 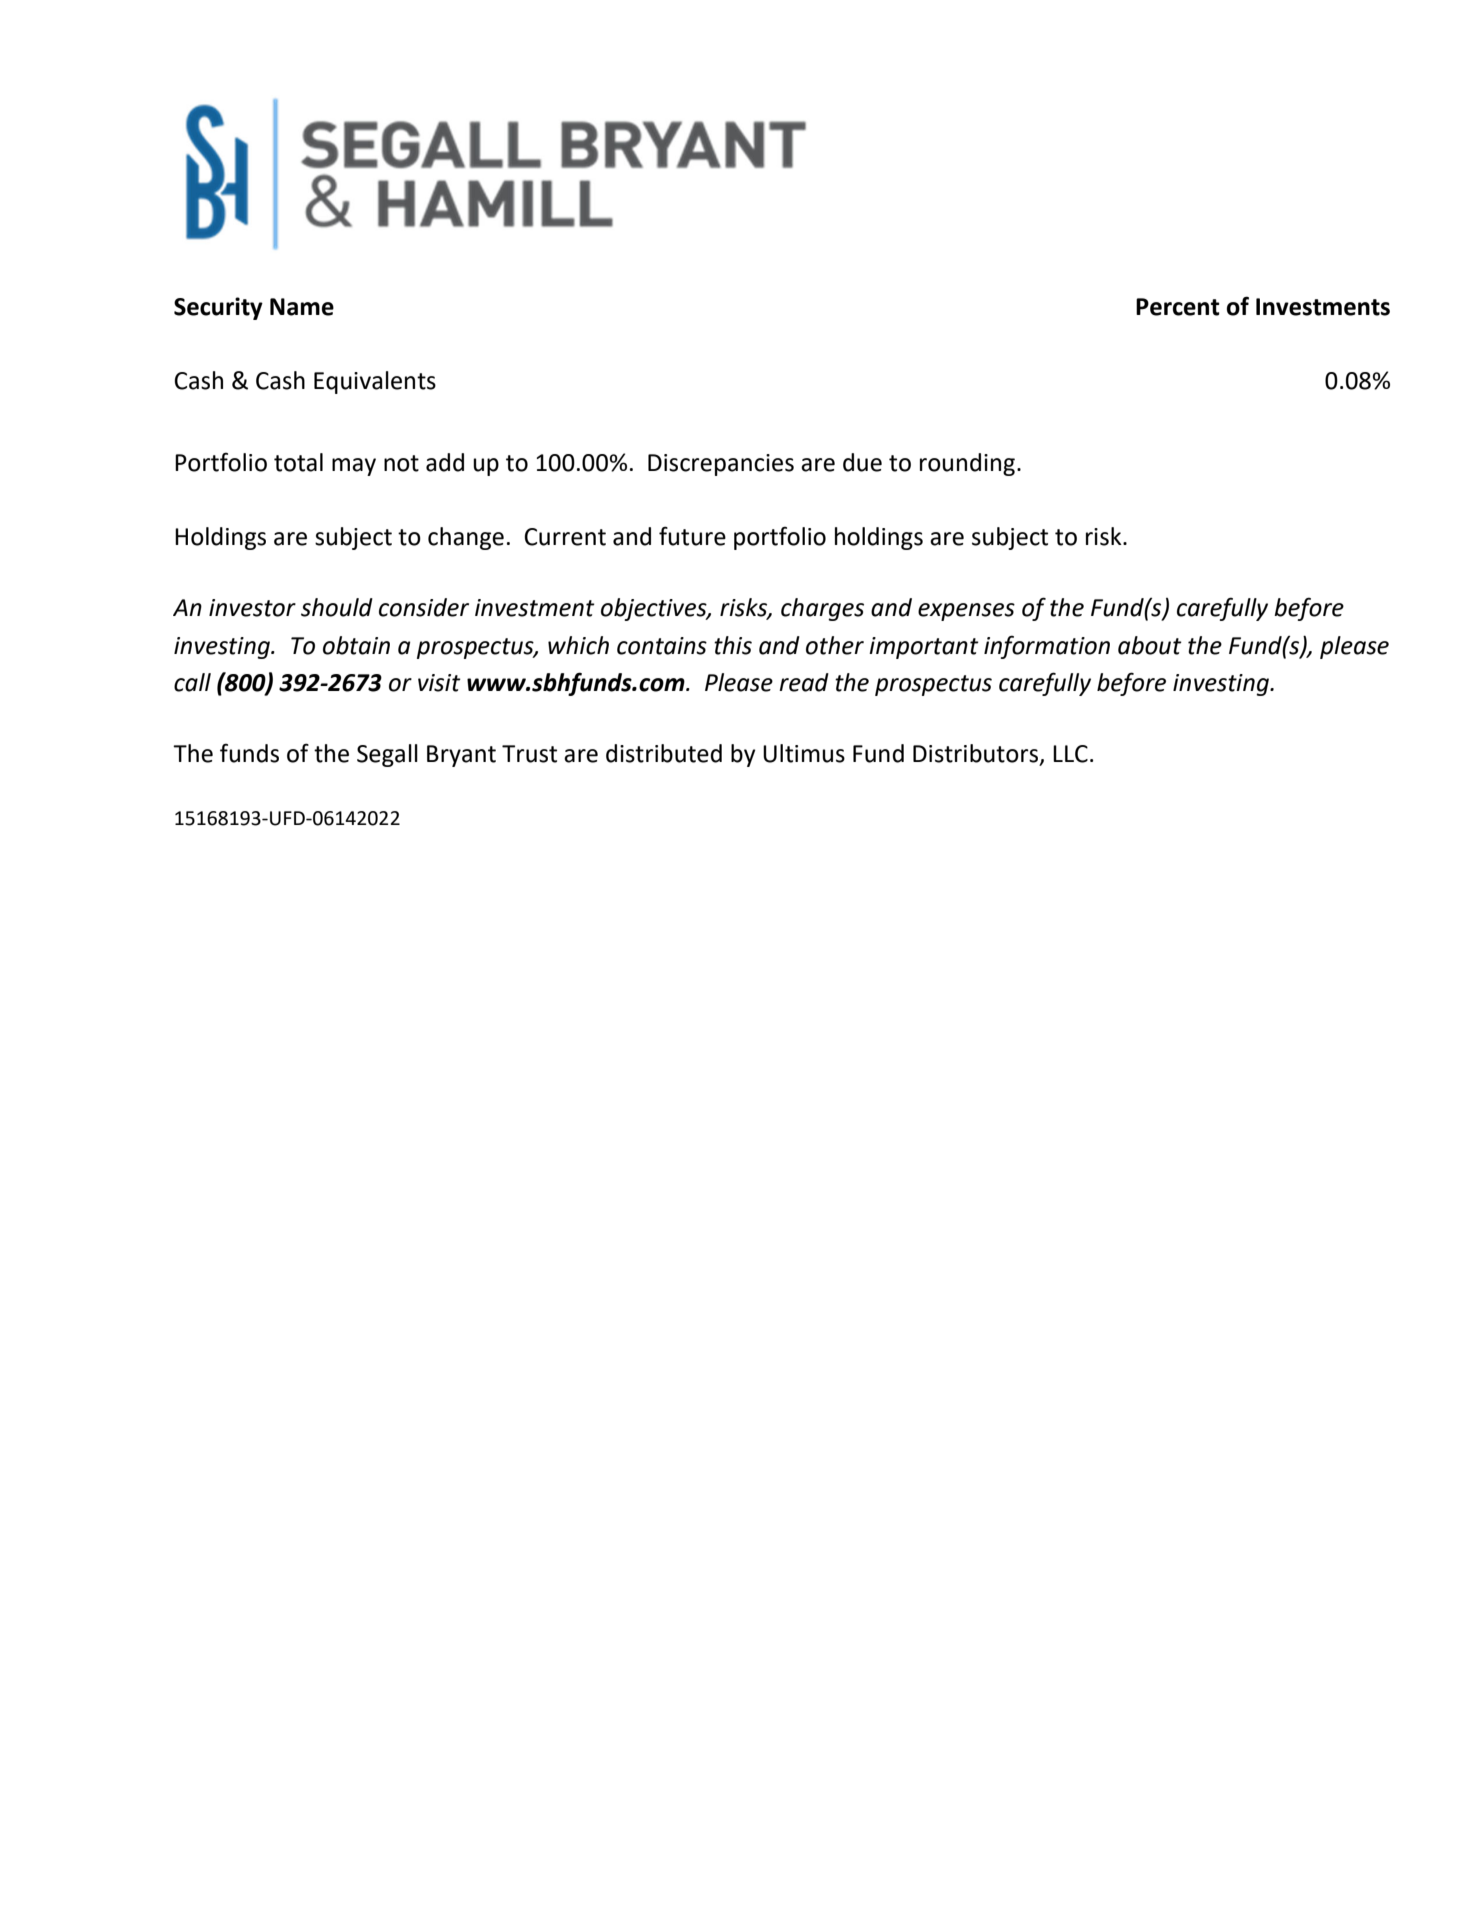 What do you see at coordinates (1178, 307) in the document?
I see `Percent` at bounding box center [1178, 307].
